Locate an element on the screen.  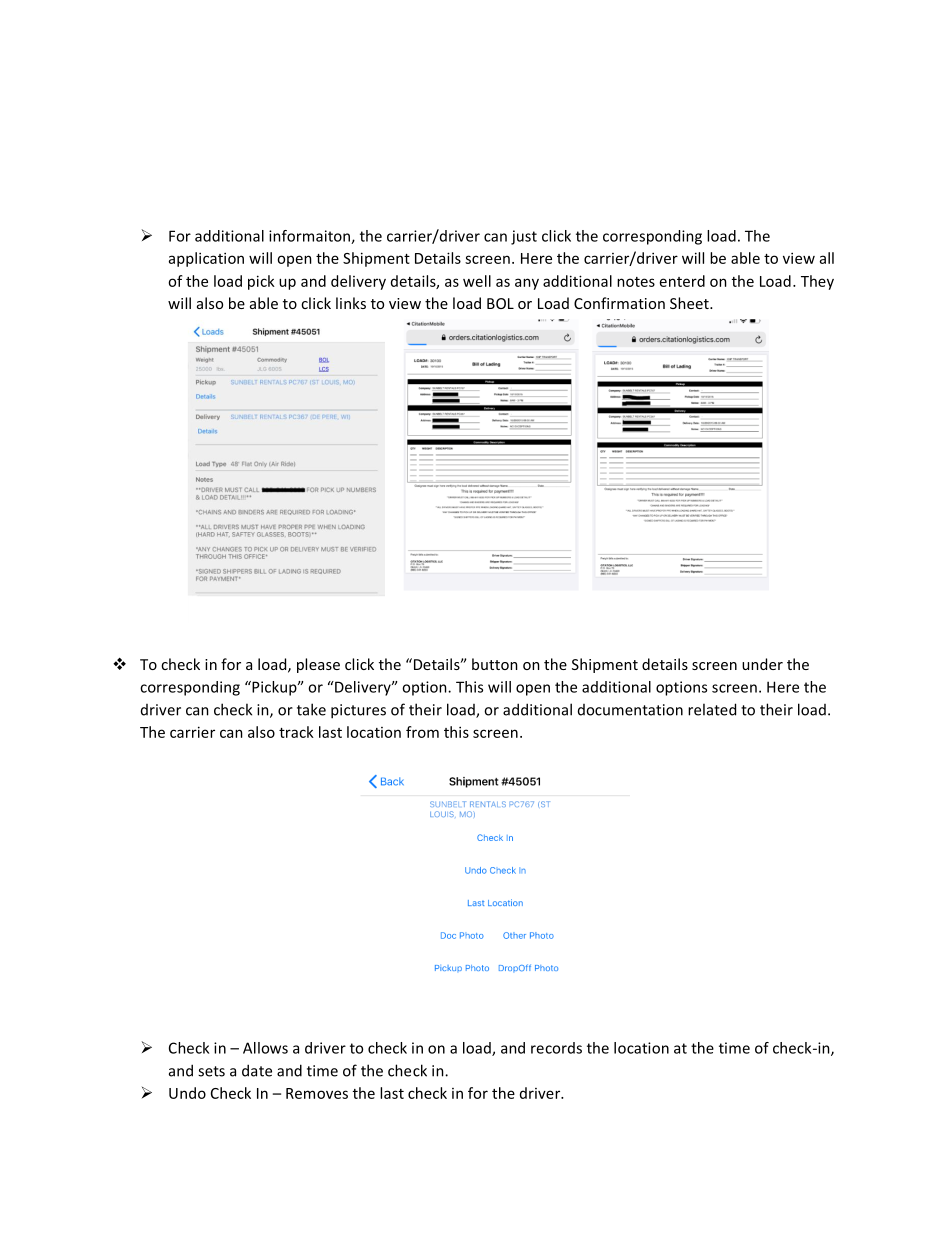
Sheet is located at coordinates (690, 303).
